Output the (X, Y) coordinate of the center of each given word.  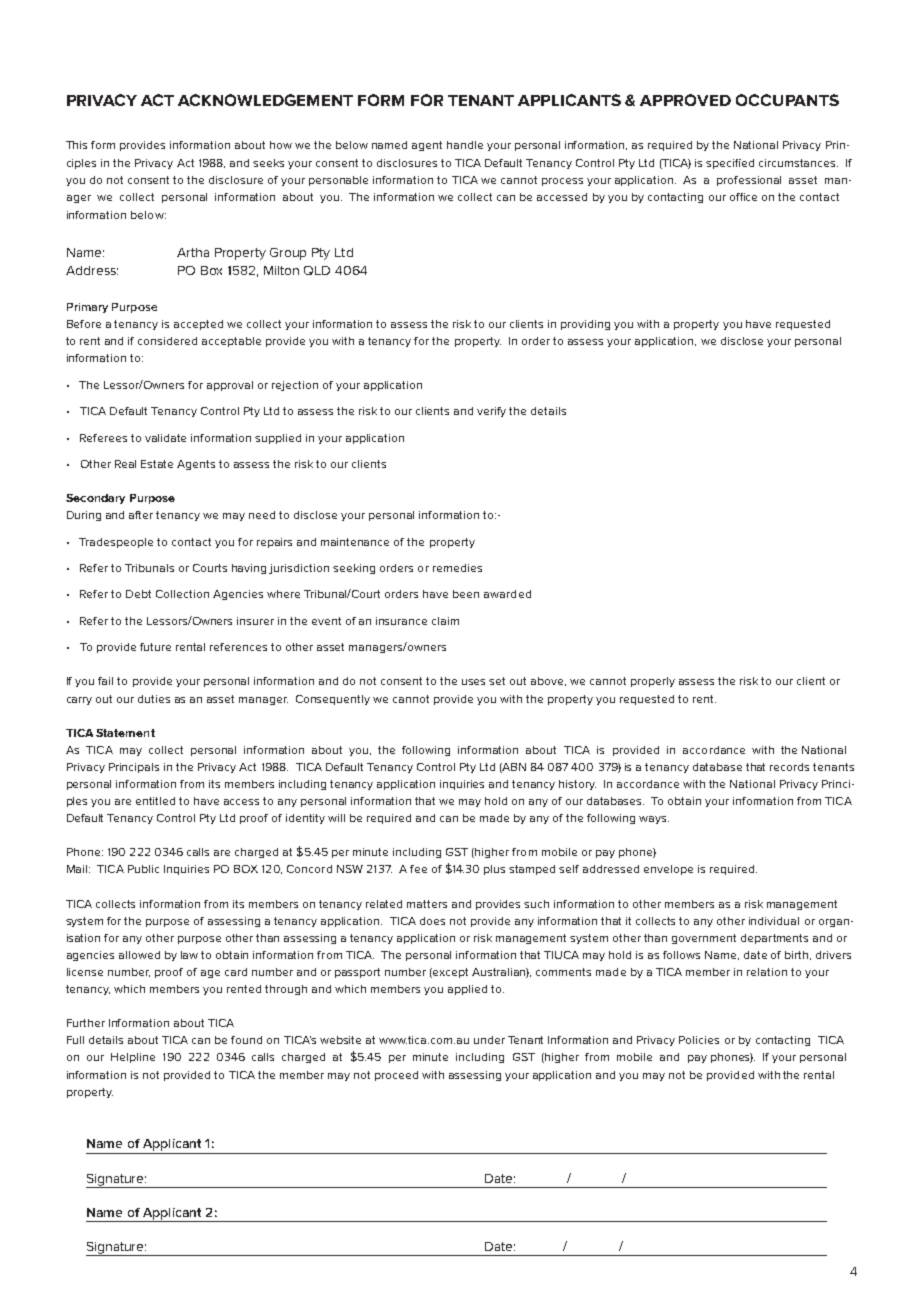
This (76, 145)
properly (653, 682)
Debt (138, 594)
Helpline (133, 1058)
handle (465, 145)
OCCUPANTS (787, 100)
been (466, 594)
